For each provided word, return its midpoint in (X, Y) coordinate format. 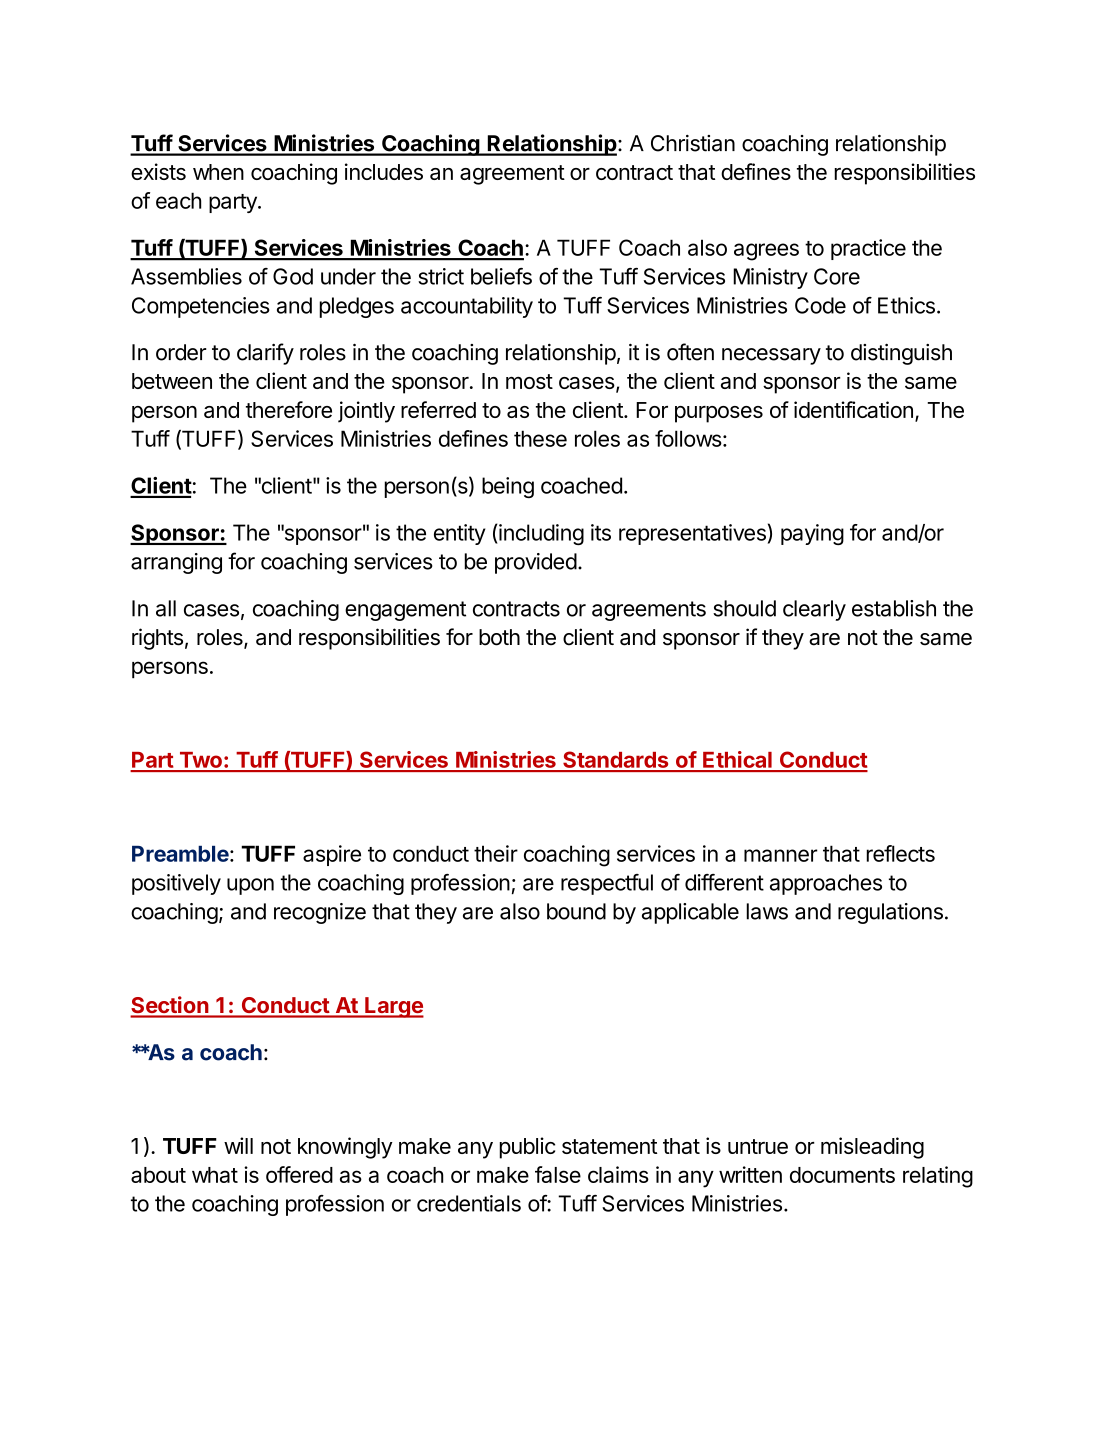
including (540, 534)
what (215, 1175)
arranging (176, 563)
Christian (693, 143)
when (218, 172)
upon (250, 886)
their (496, 853)
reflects (900, 853)
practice (868, 249)
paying (812, 534)
